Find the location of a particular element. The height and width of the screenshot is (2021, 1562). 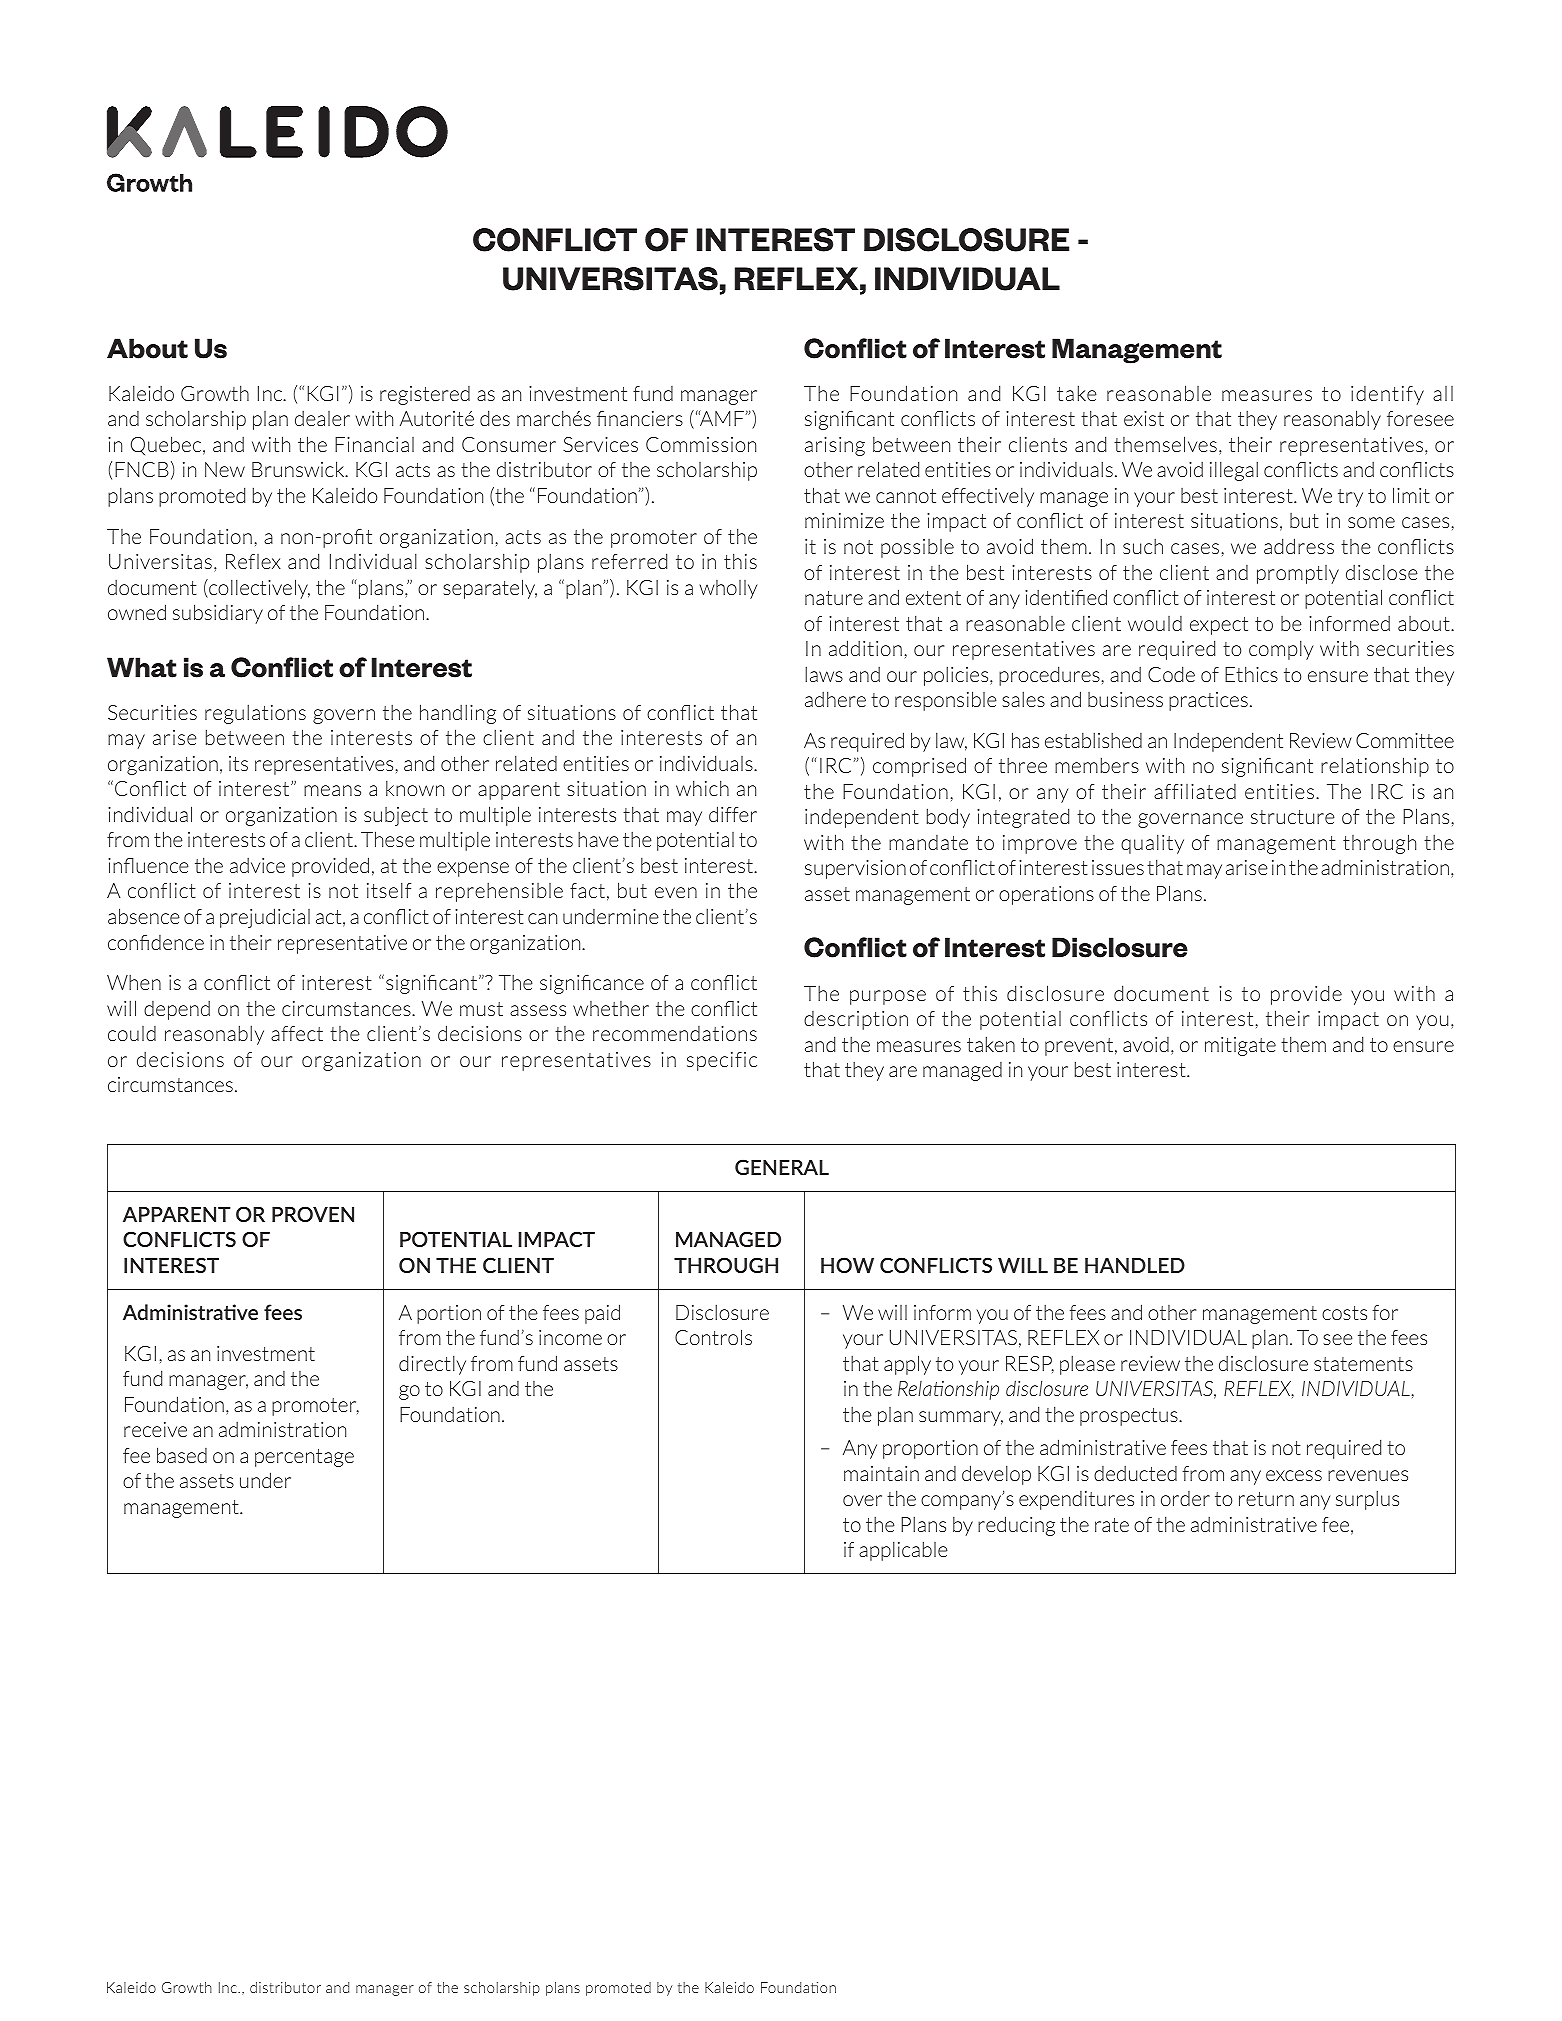

differ is located at coordinates (733, 814).
